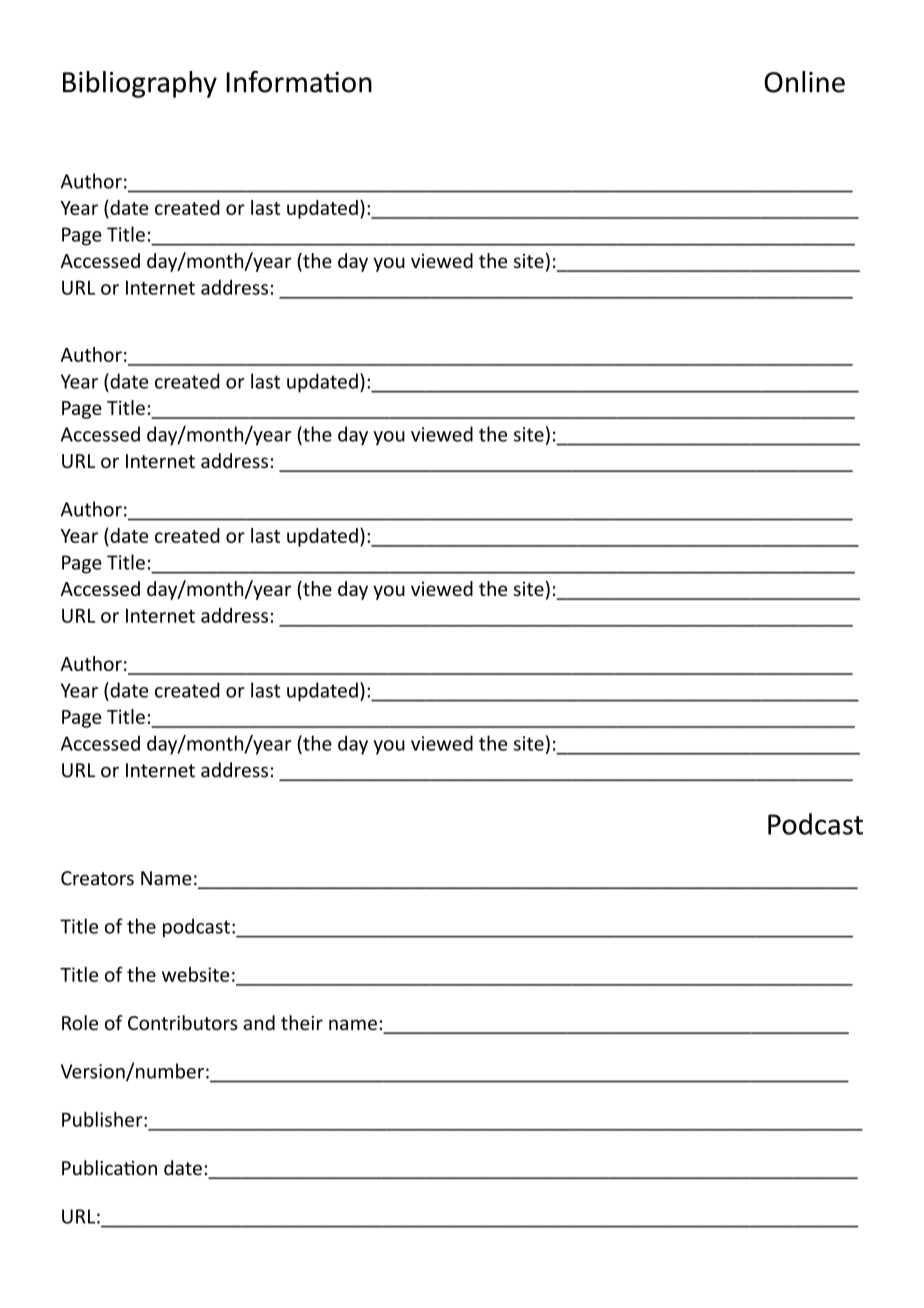 The image size is (924, 1308). Describe the element at coordinates (183, 1023) in the screenshot. I see `Contributors` at that location.
